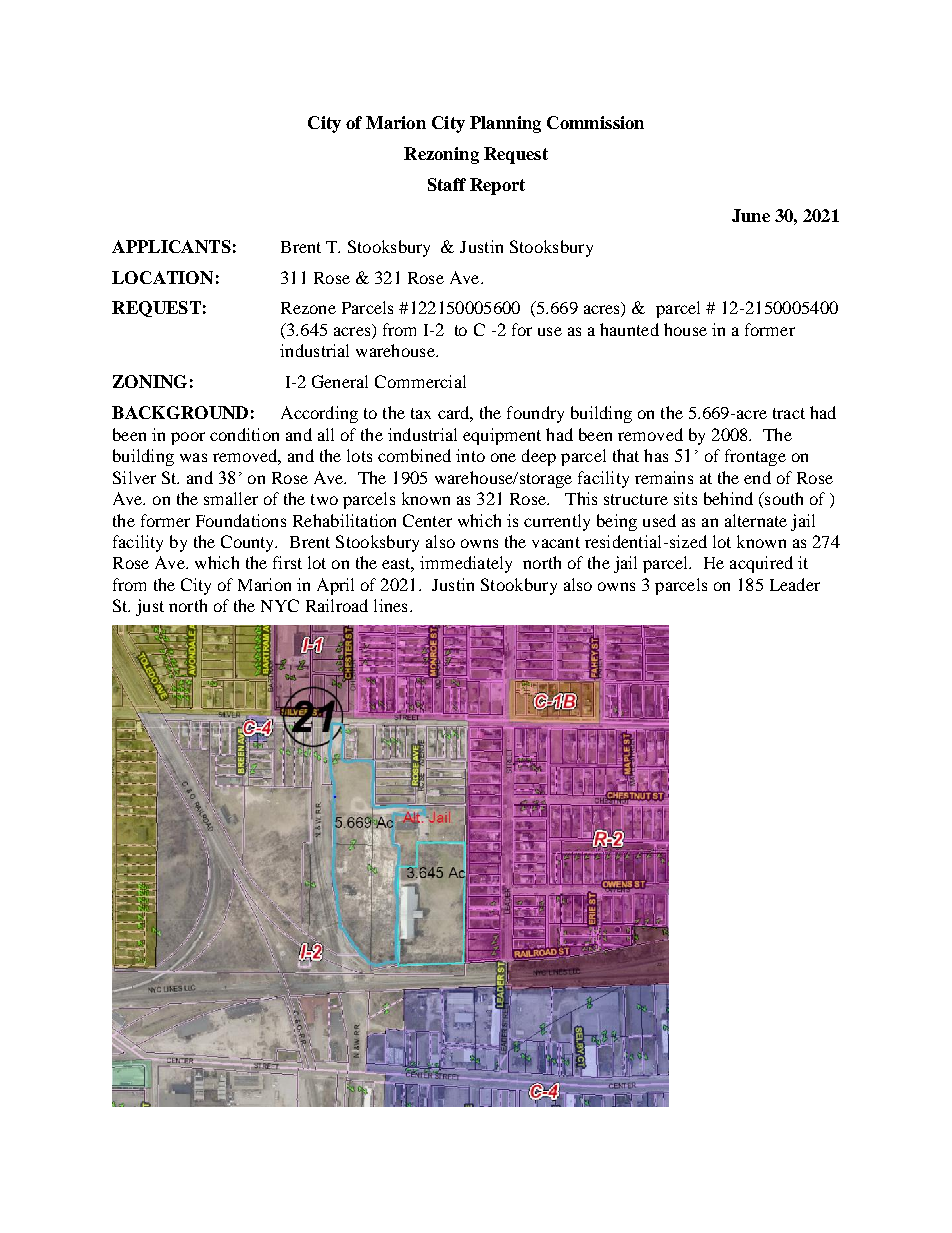 Image resolution: width=952 pixels, height=1233 pixels. I want to click on Commission, so click(595, 122).
